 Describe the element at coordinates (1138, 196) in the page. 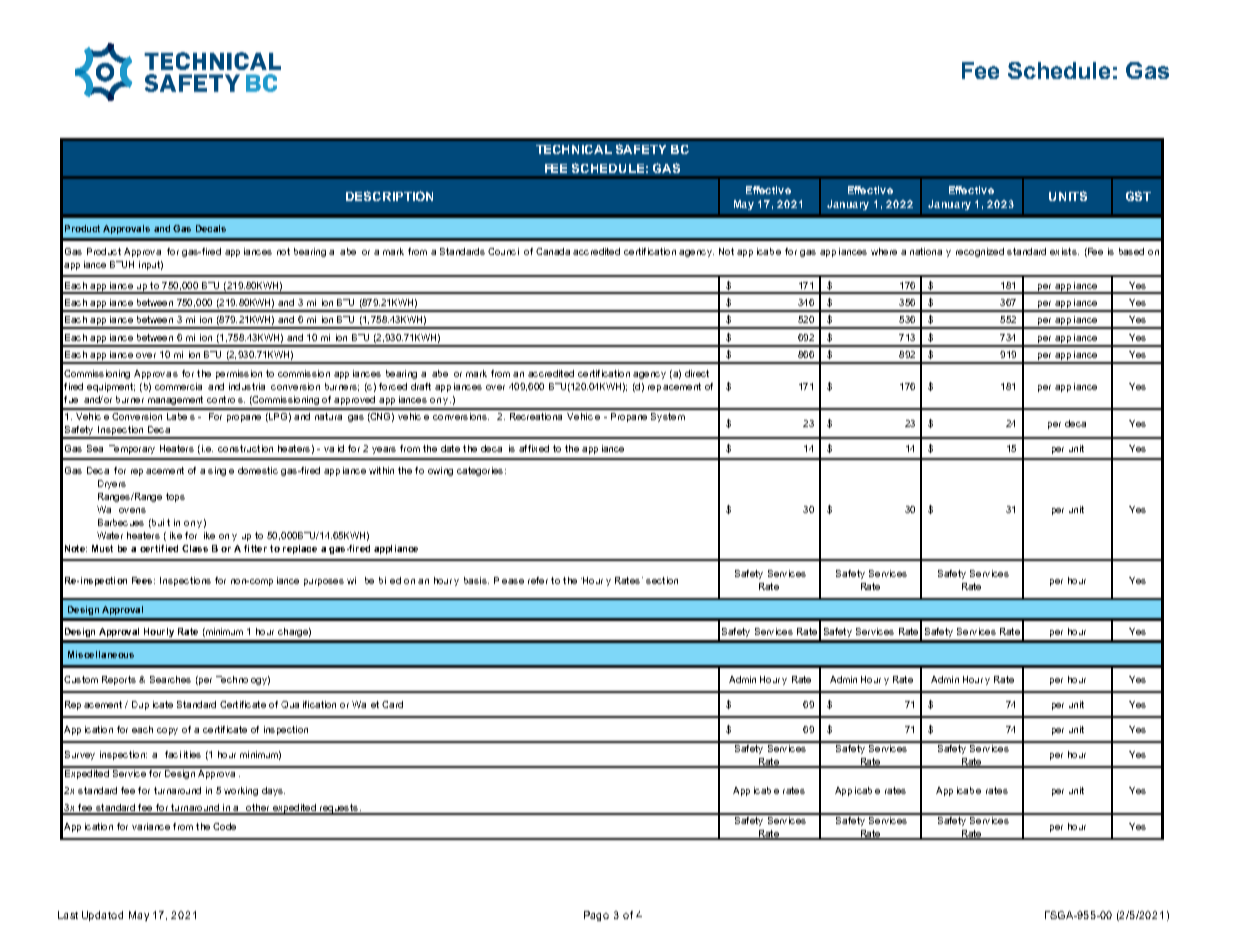

I see `GST` at that location.
